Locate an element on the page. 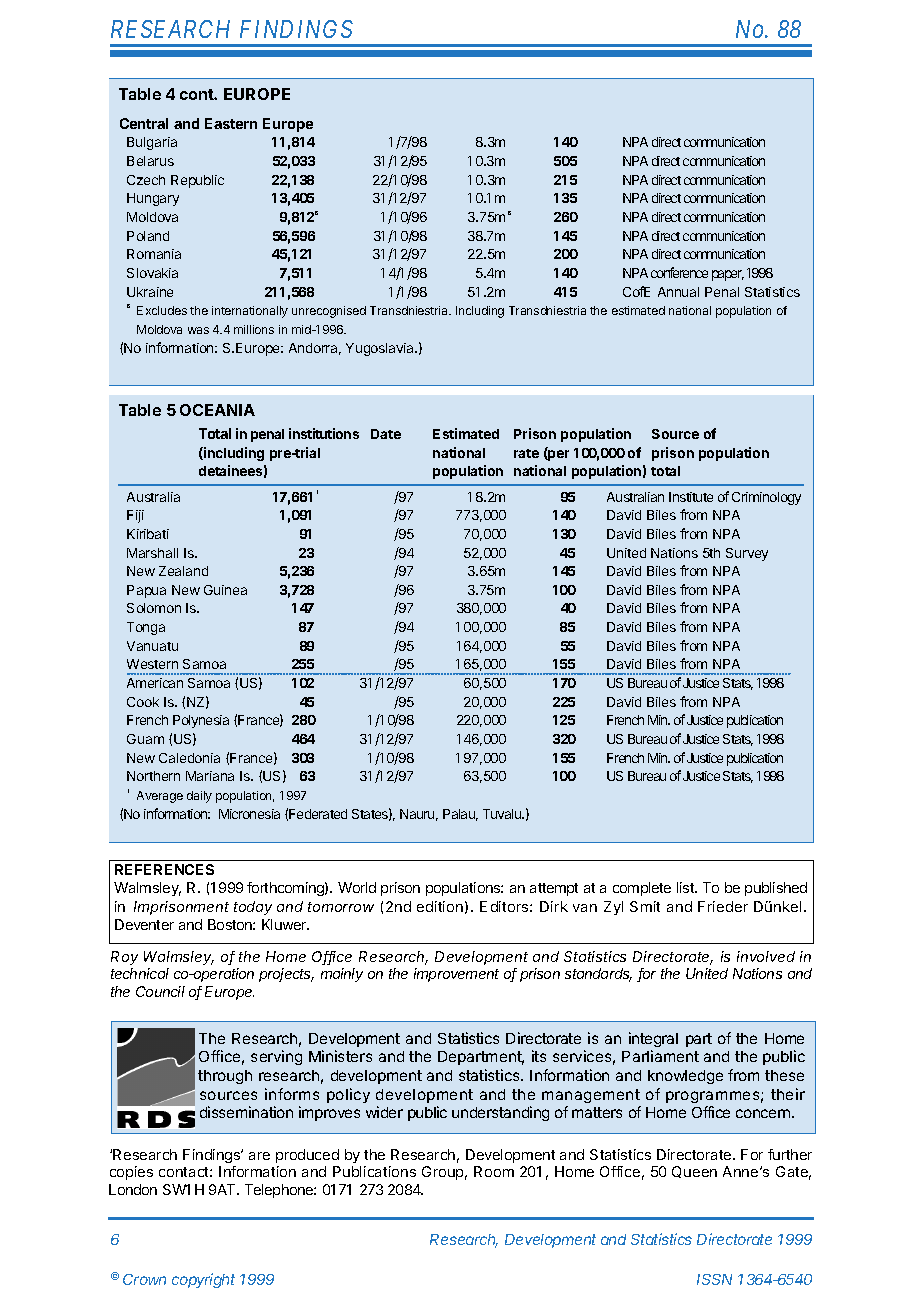 This image has height=1308, width=924. Institute is located at coordinates (691, 497).
